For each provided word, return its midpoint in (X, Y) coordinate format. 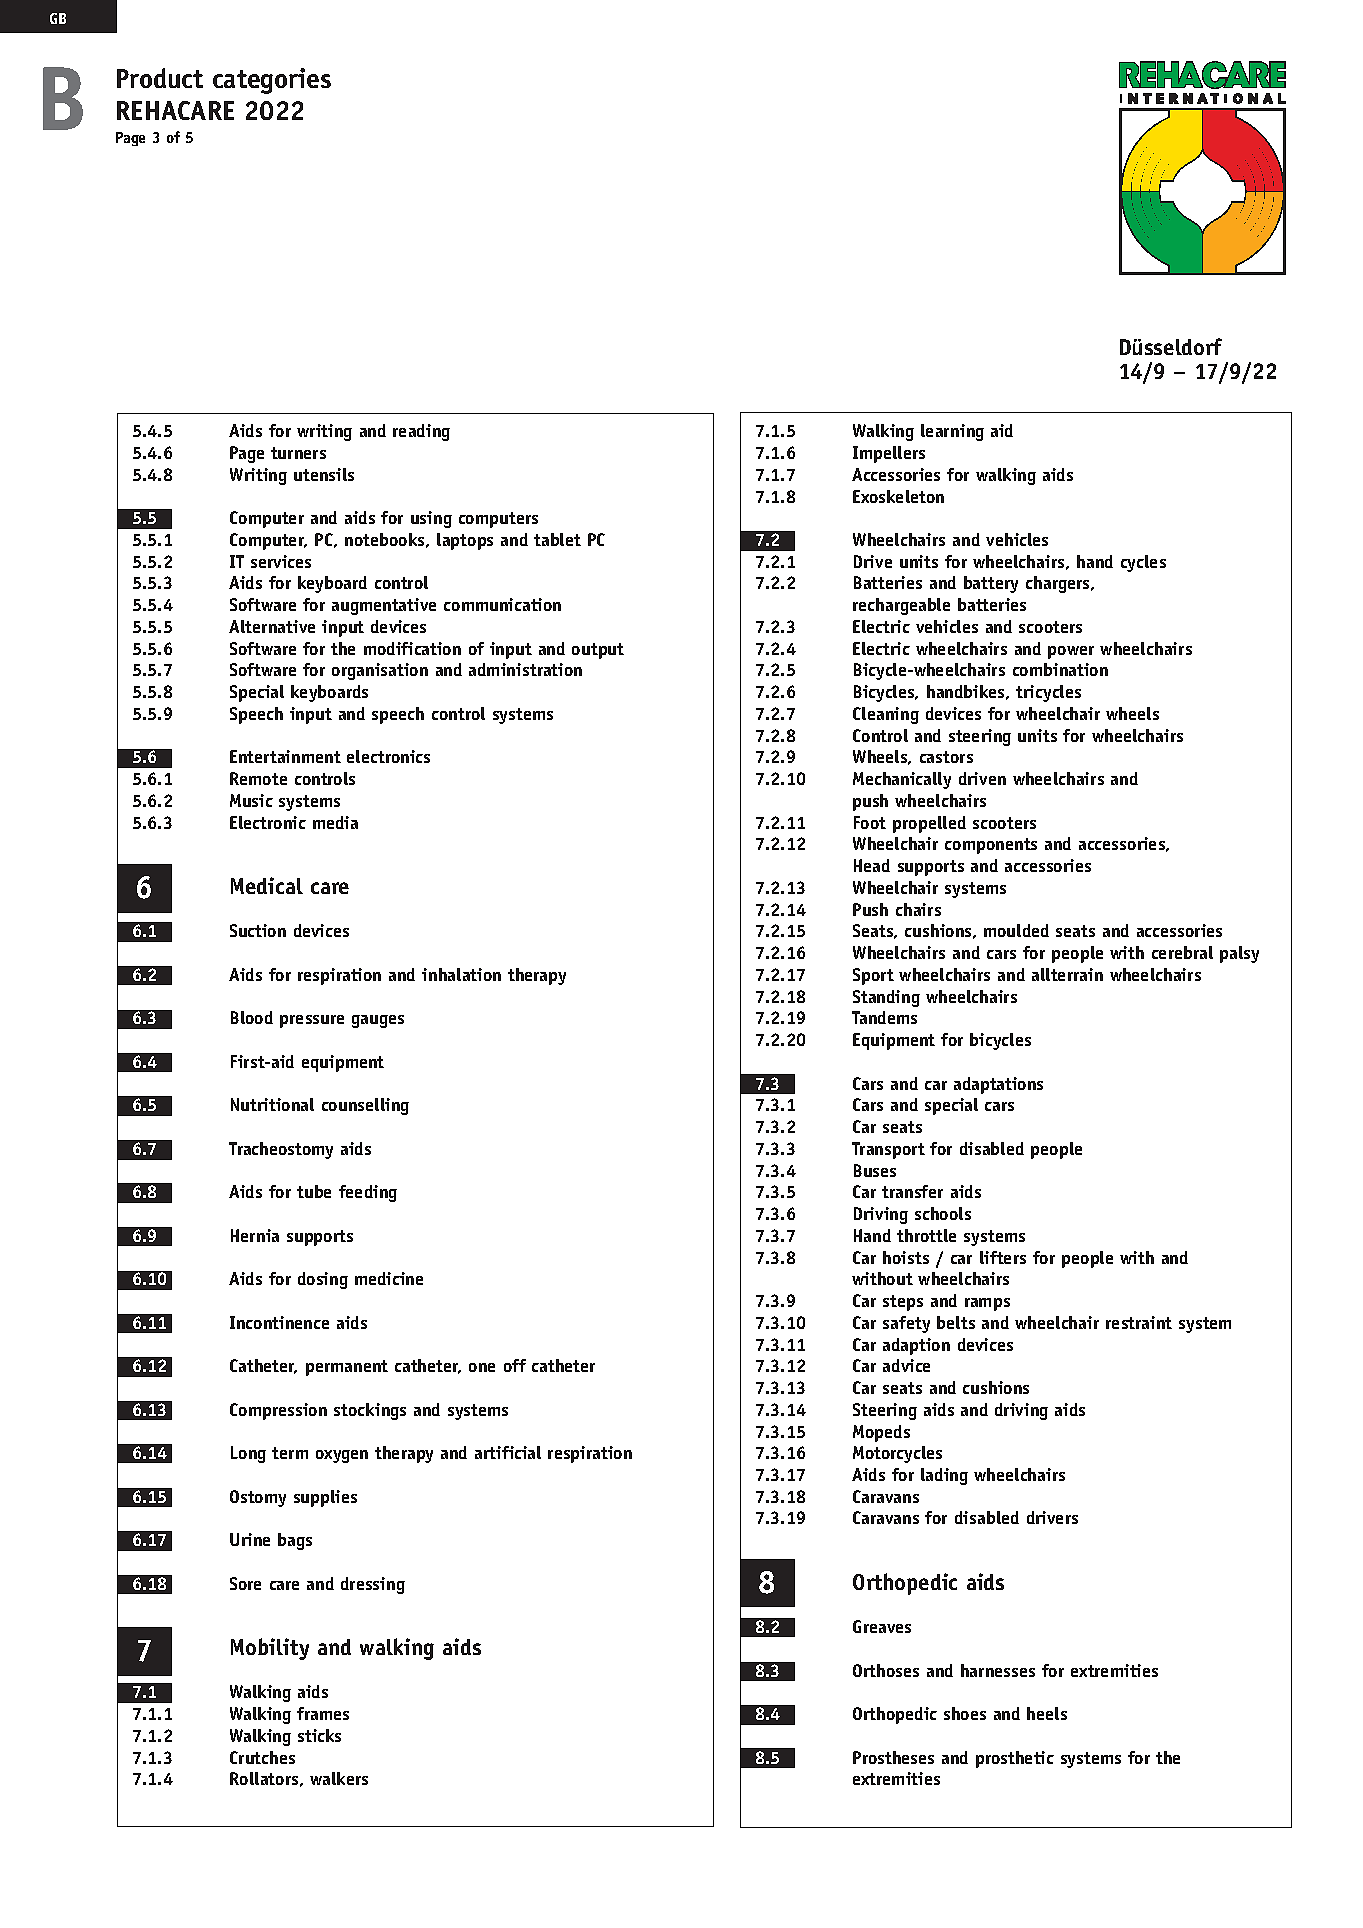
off (515, 1365)
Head (872, 865)
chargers (1059, 584)
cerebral (1182, 952)
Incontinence (279, 1322)
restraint (1139, 1322)
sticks (319, 1735)
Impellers (889, 454)
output (598, 651)
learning (952, 432)
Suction (258, 930)
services (281, 561)
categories (272, 81)
